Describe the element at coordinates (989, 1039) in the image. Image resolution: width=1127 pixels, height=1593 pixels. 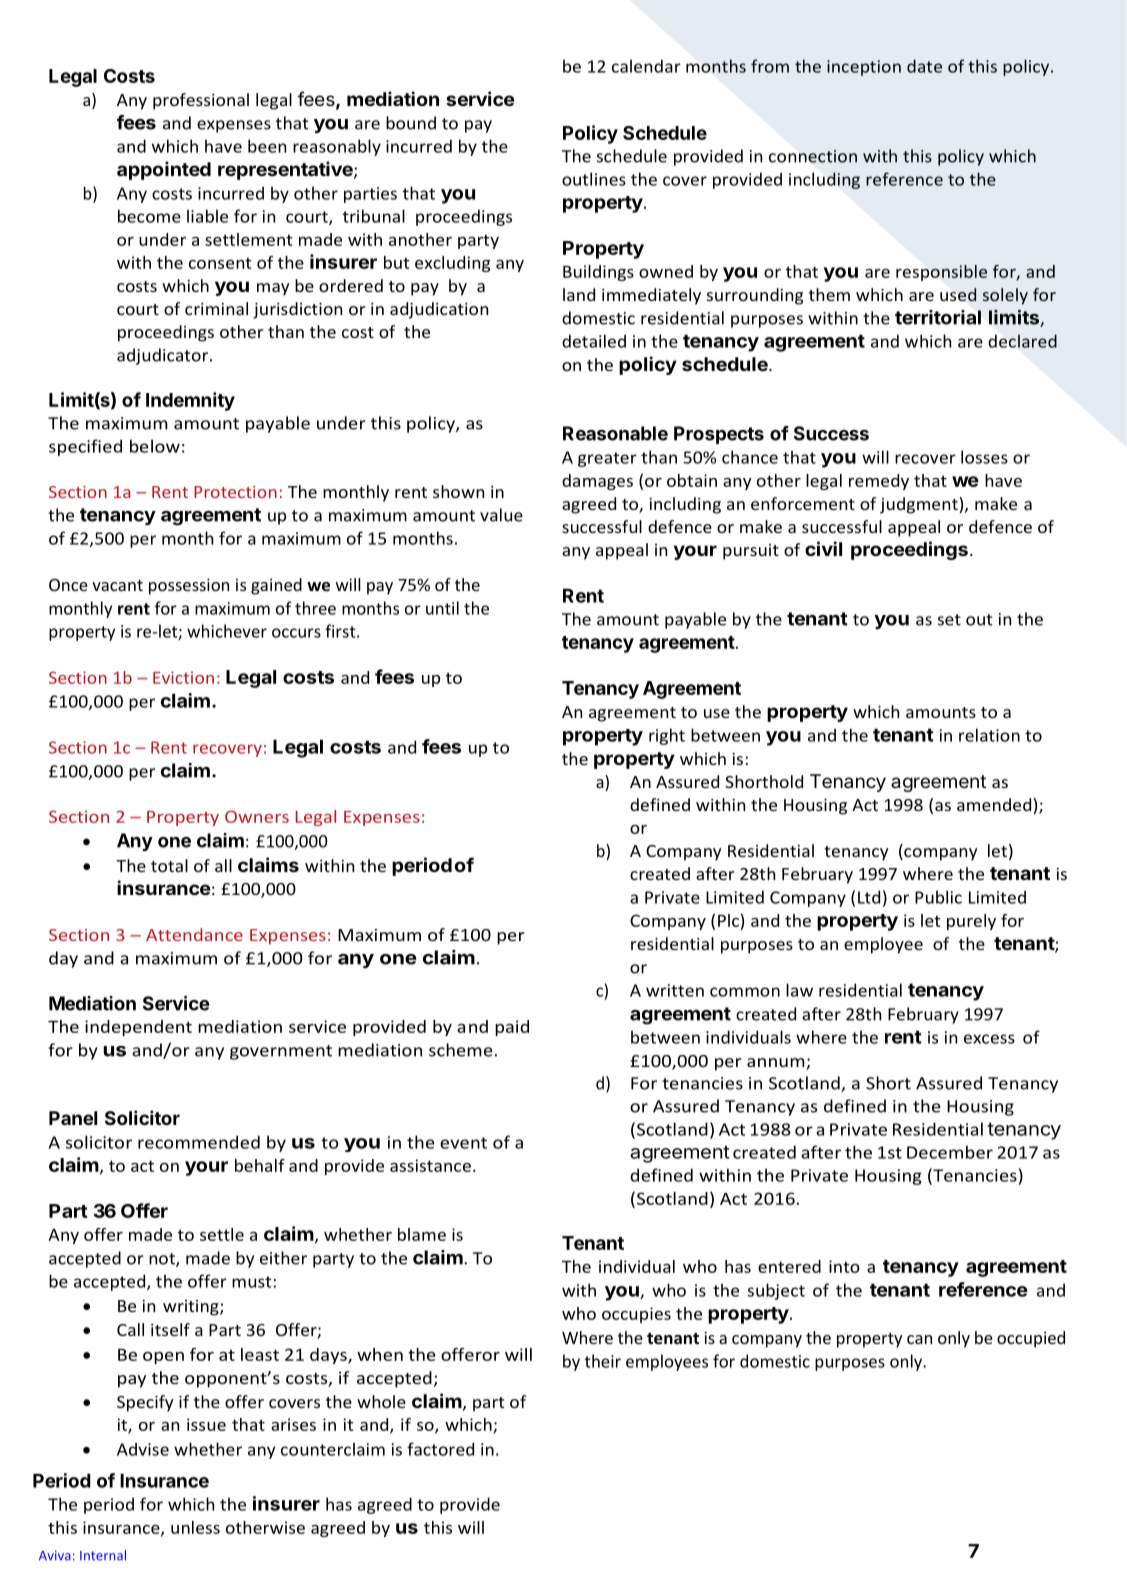
I see `excess` at that location.
